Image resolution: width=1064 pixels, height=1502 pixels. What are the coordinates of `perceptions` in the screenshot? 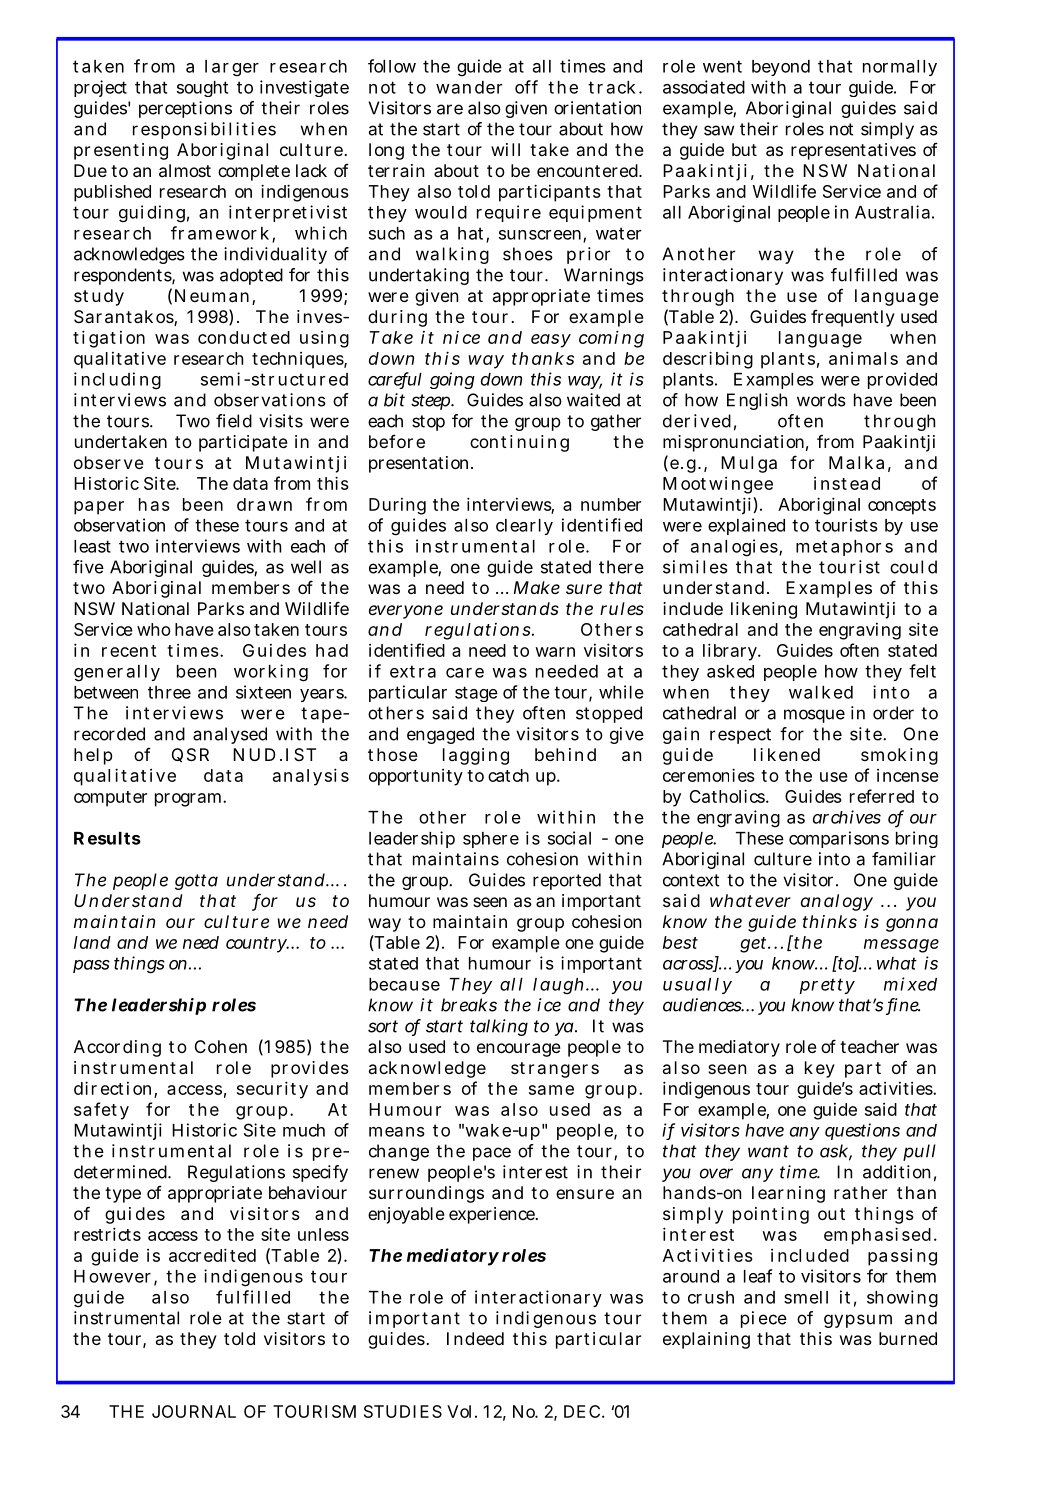 It's located at (185, 109).
